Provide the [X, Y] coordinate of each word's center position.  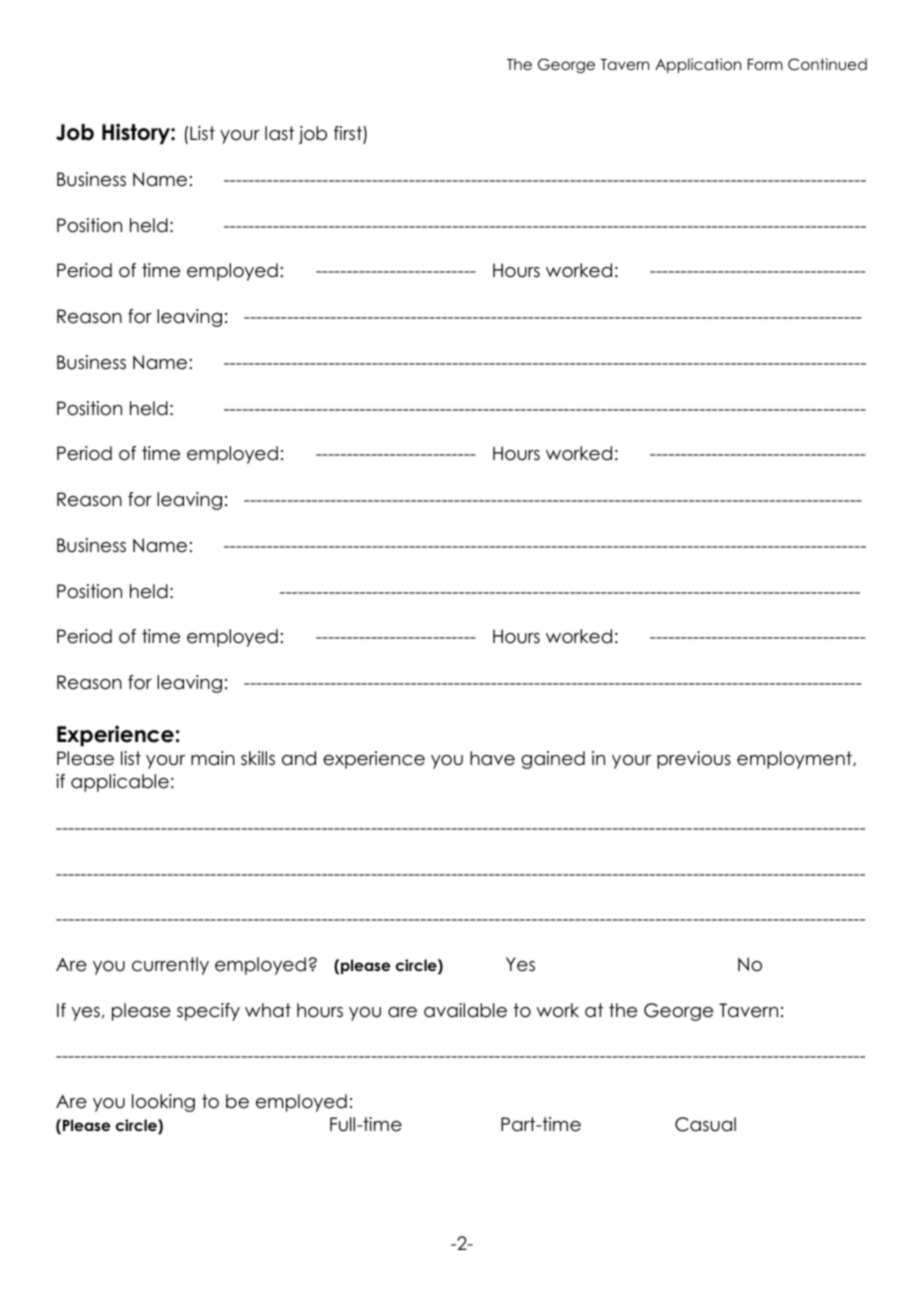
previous [694, 760]
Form [765, 64]
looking [163, 1103]
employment [795, 760]
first [349, 134]
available [465, 1010]
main [213, 758]
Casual [705, 1124]
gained [553, 760]
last [279, 133]
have [492, 758]
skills [258, 758]
